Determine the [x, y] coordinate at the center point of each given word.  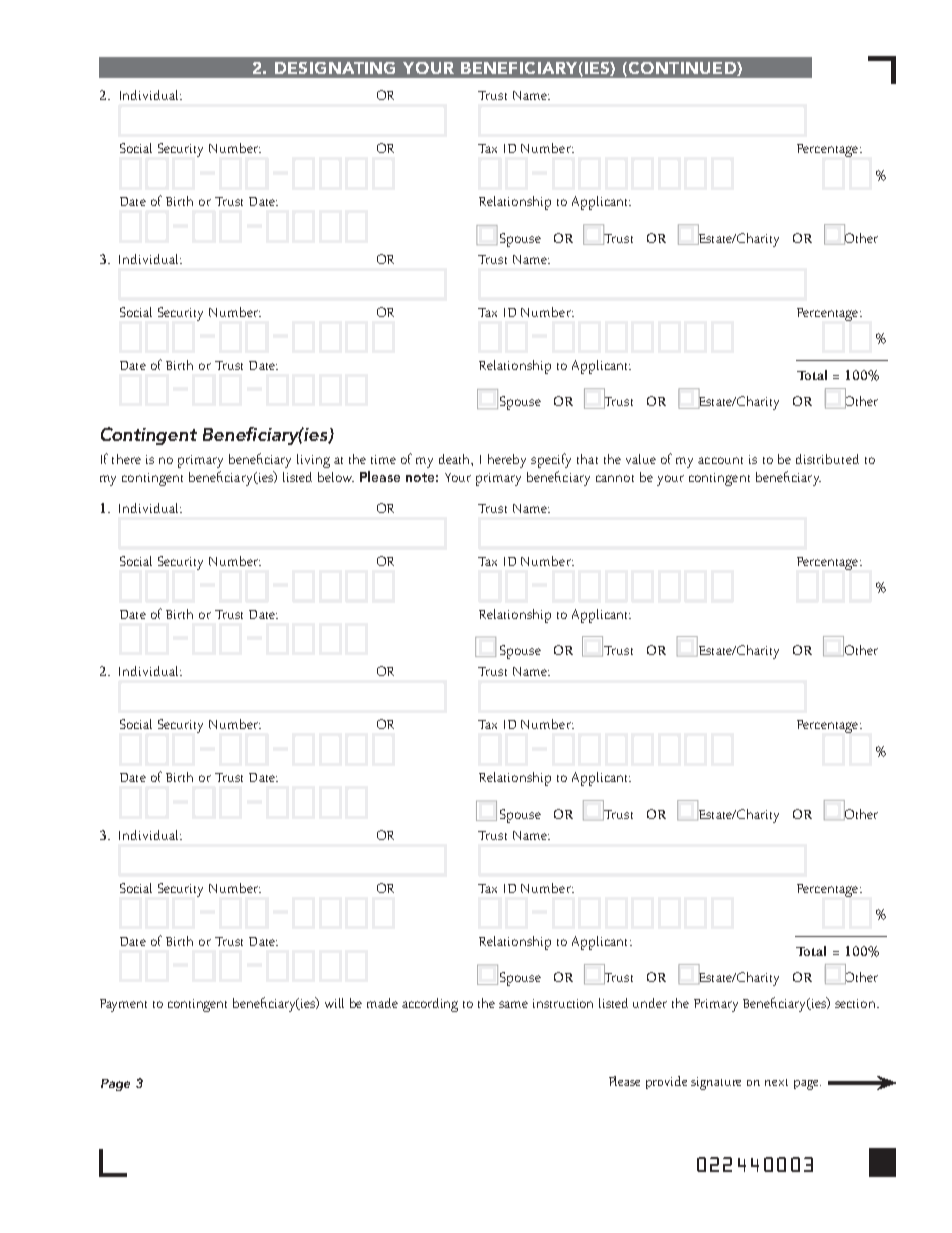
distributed [827, 459]
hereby [507, 461]
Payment [123, 1005]
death [456, 460]
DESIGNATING [335, 68]
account [720, 460]
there [126, 459]
